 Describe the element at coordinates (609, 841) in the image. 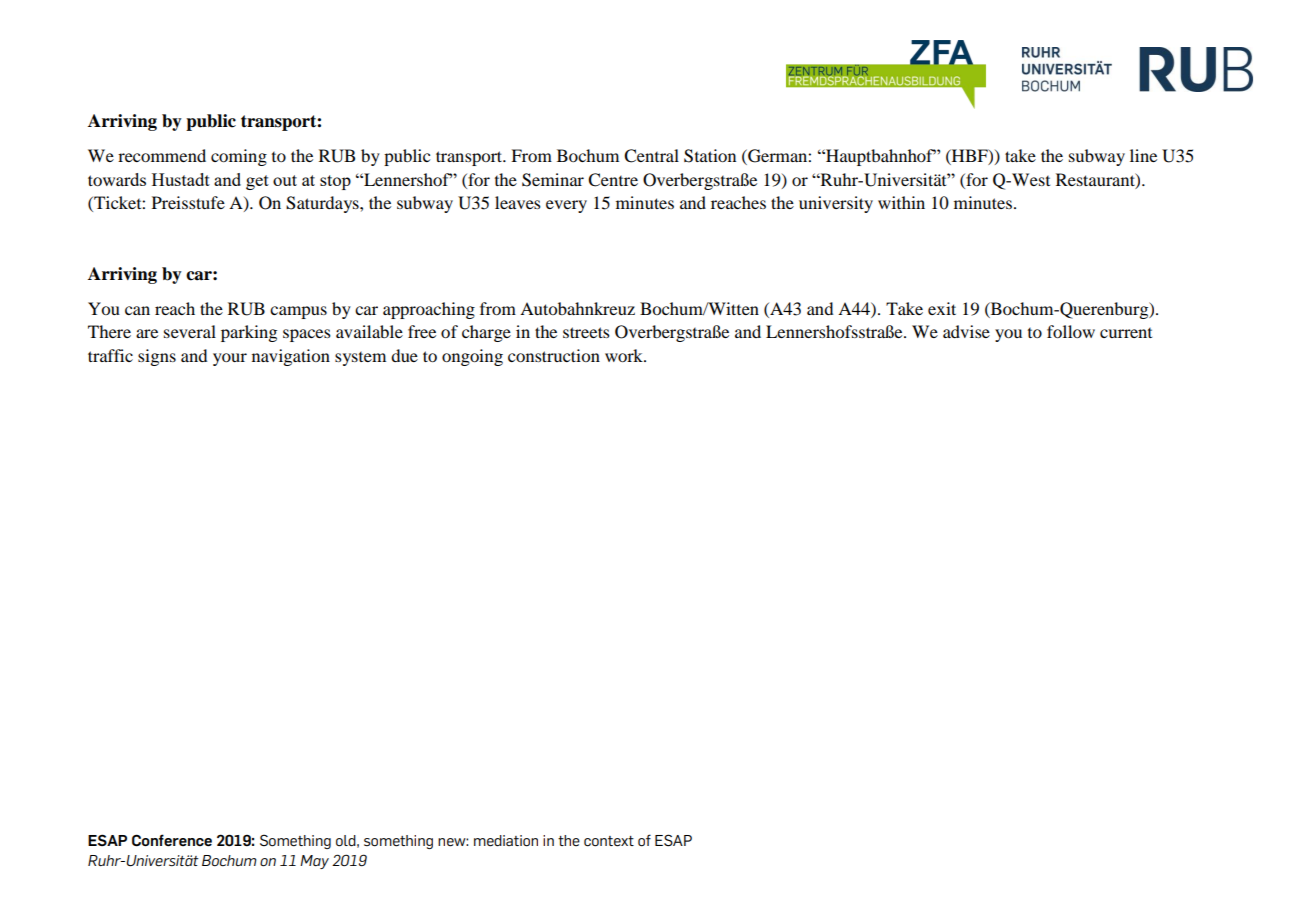

I see `context` at that location.
